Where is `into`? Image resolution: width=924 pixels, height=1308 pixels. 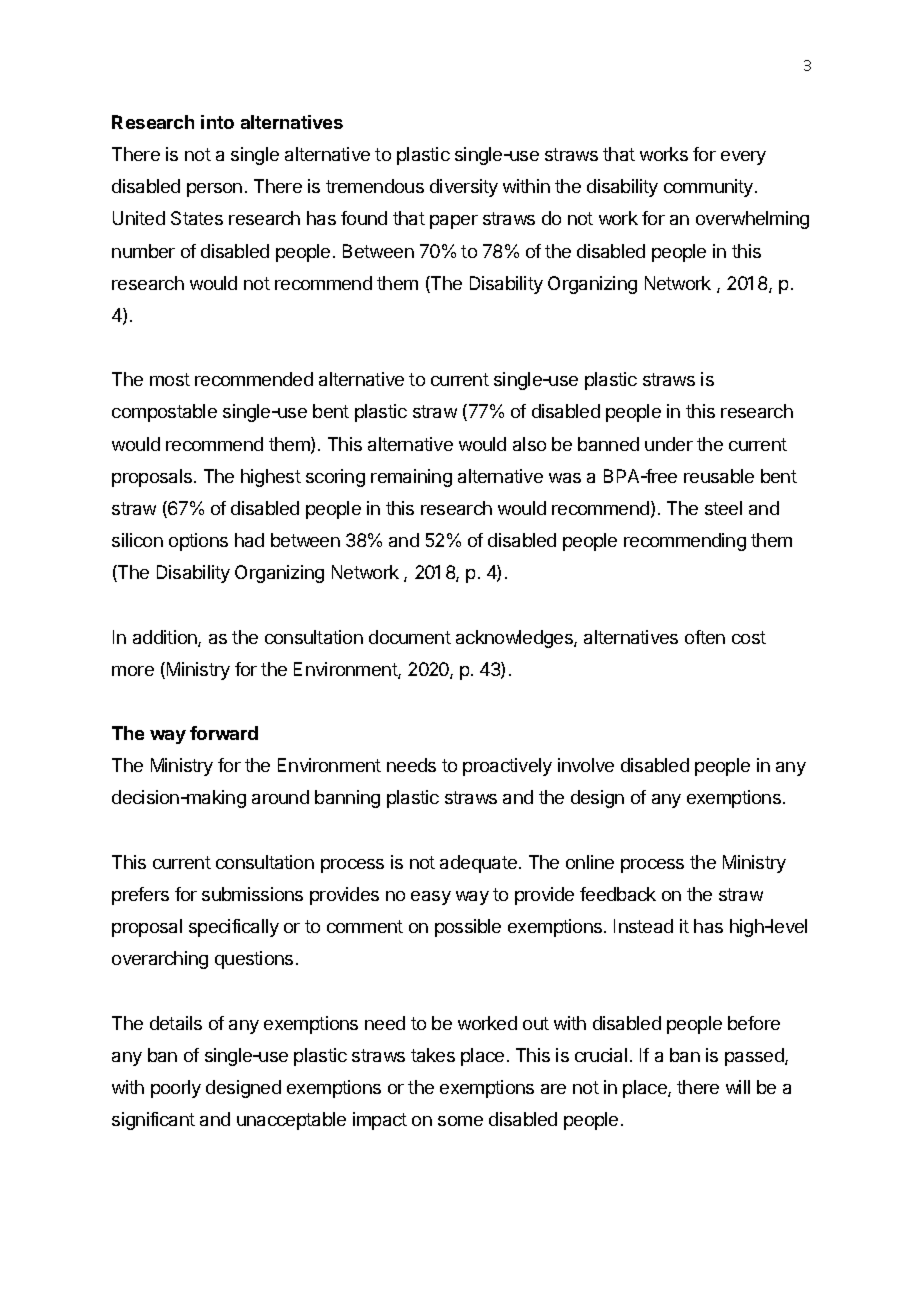 into is located at coordinates (217, 122).
